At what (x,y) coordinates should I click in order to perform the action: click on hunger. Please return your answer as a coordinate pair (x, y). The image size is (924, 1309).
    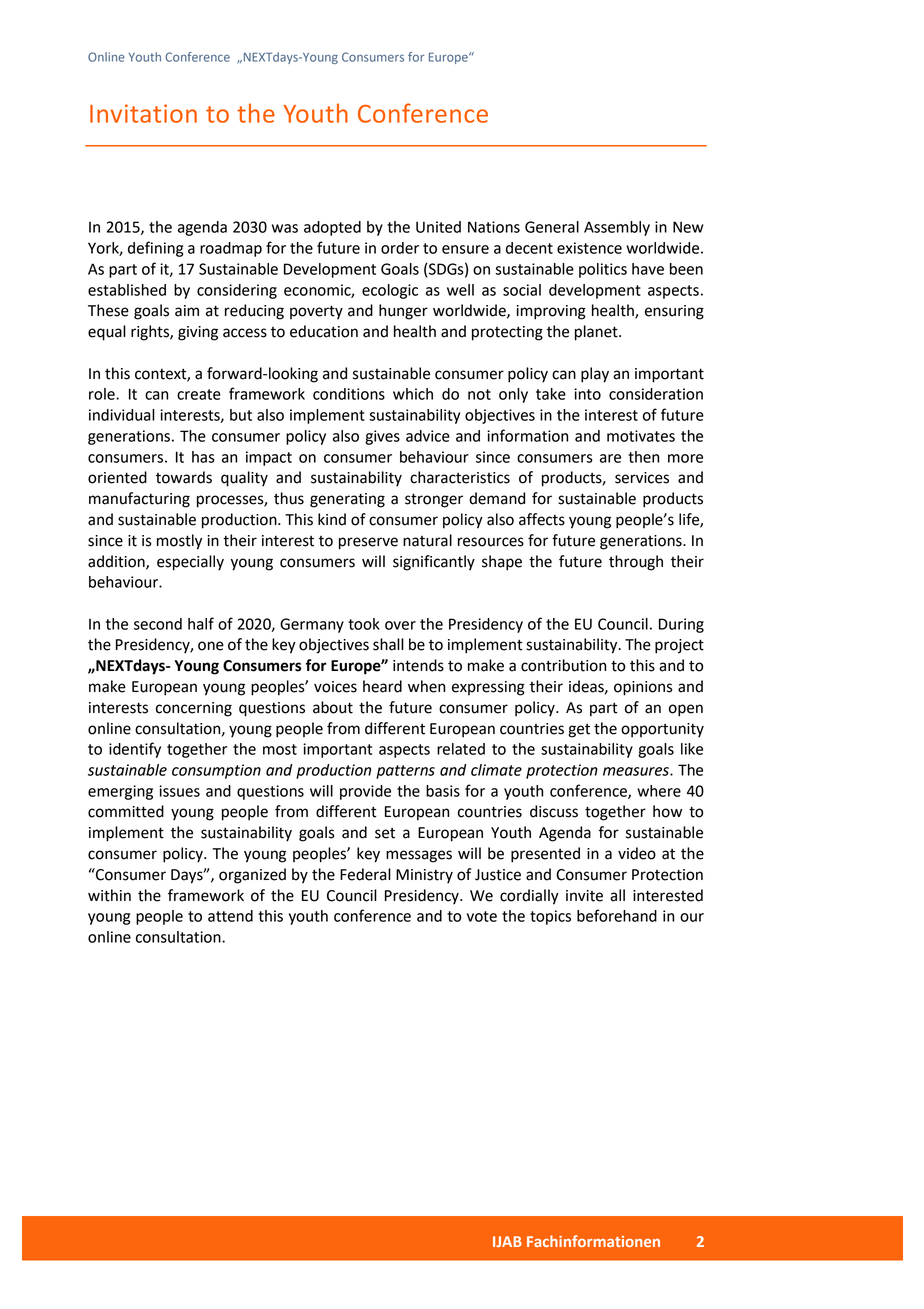
    Looking at the image, I should click on (403, 312).
